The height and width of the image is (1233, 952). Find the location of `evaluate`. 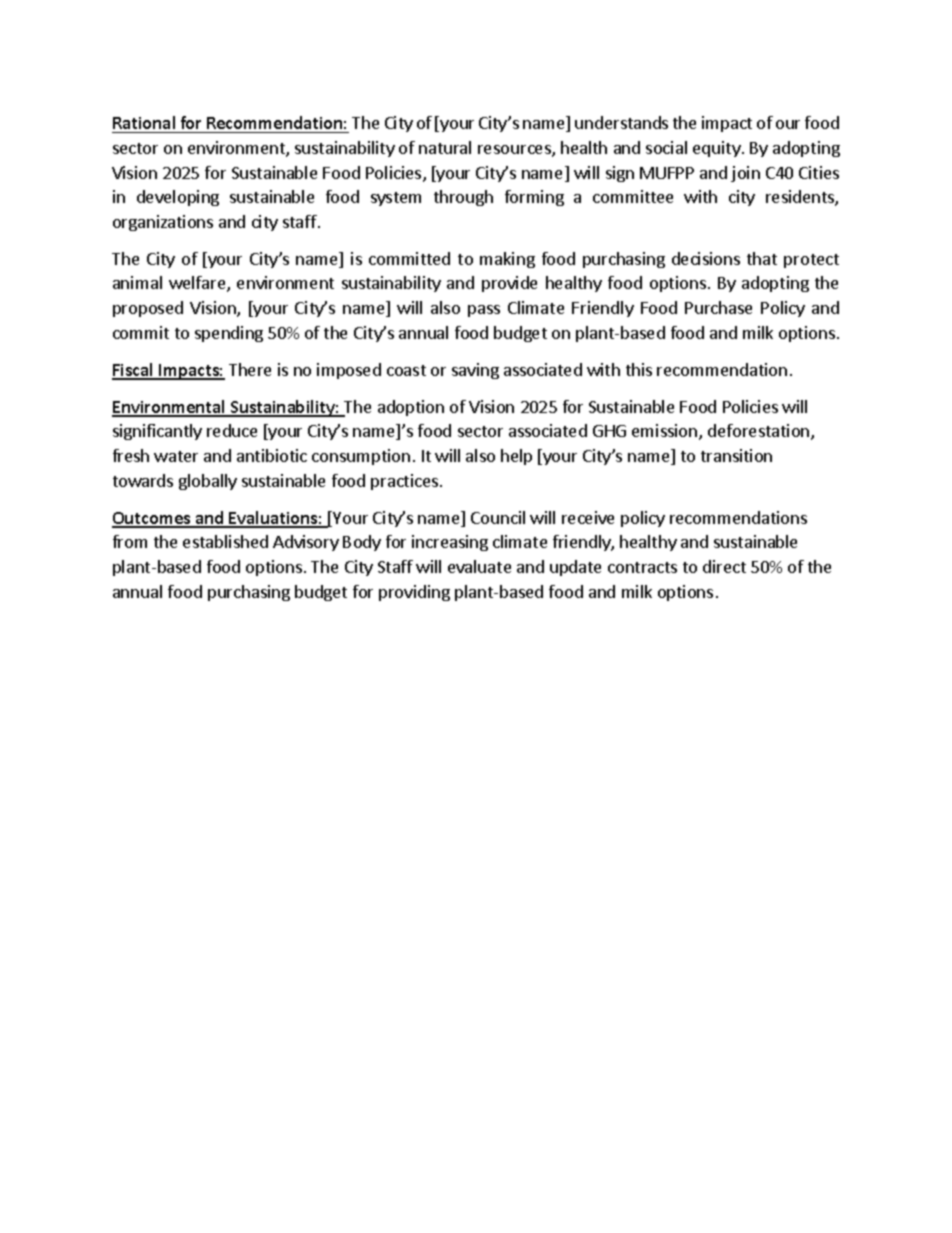

evaluate is located at coordinates (479, 566).
